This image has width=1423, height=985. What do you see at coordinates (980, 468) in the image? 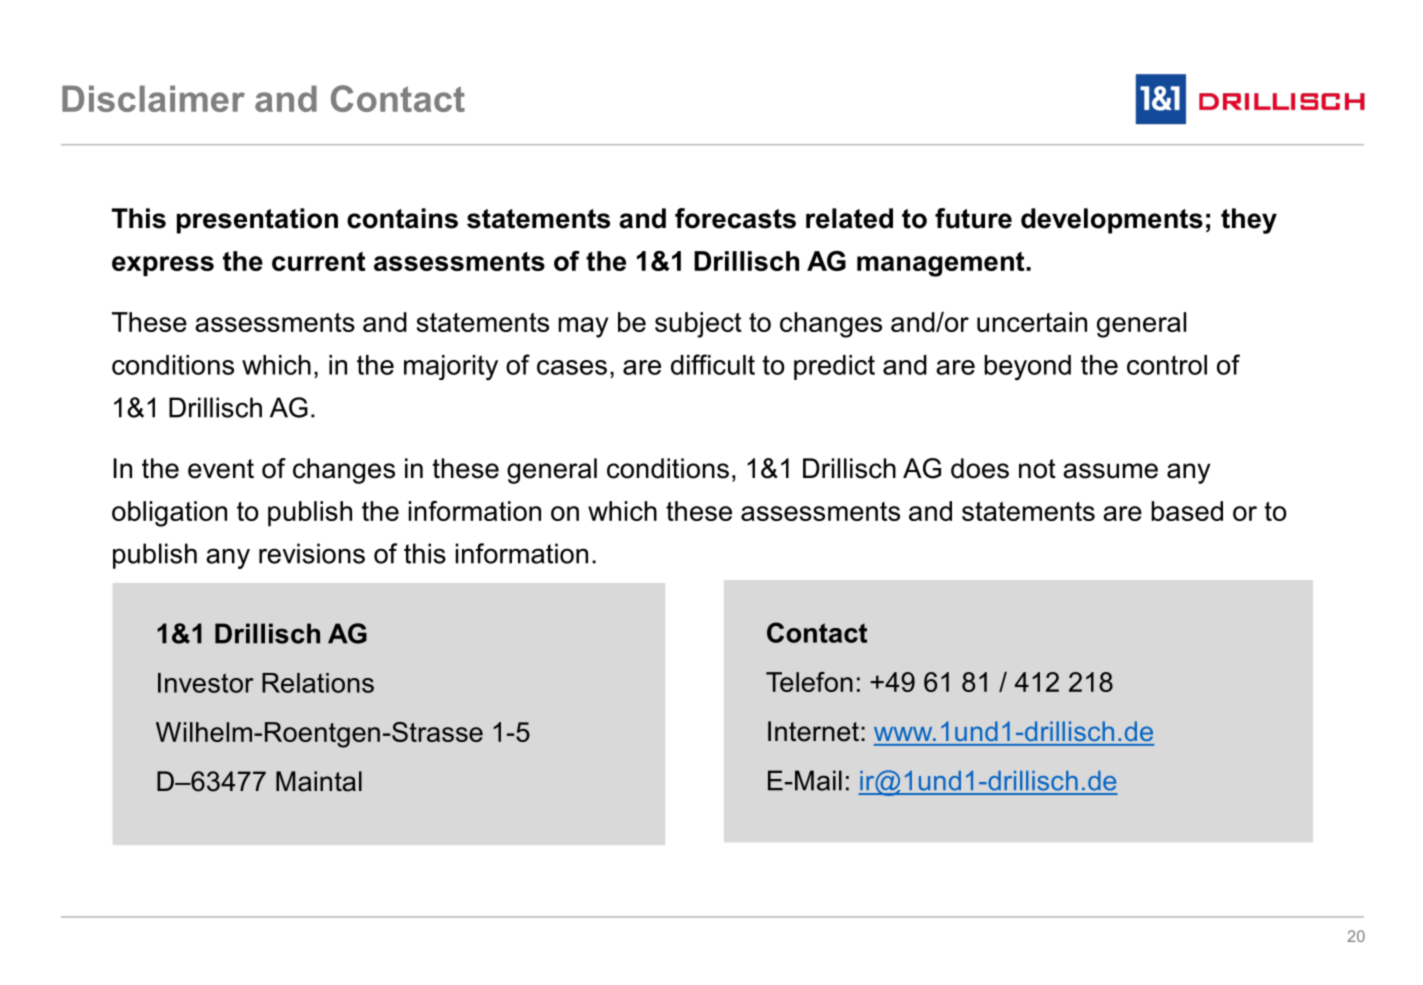
I see `does` at bounding box center [980, 468].
